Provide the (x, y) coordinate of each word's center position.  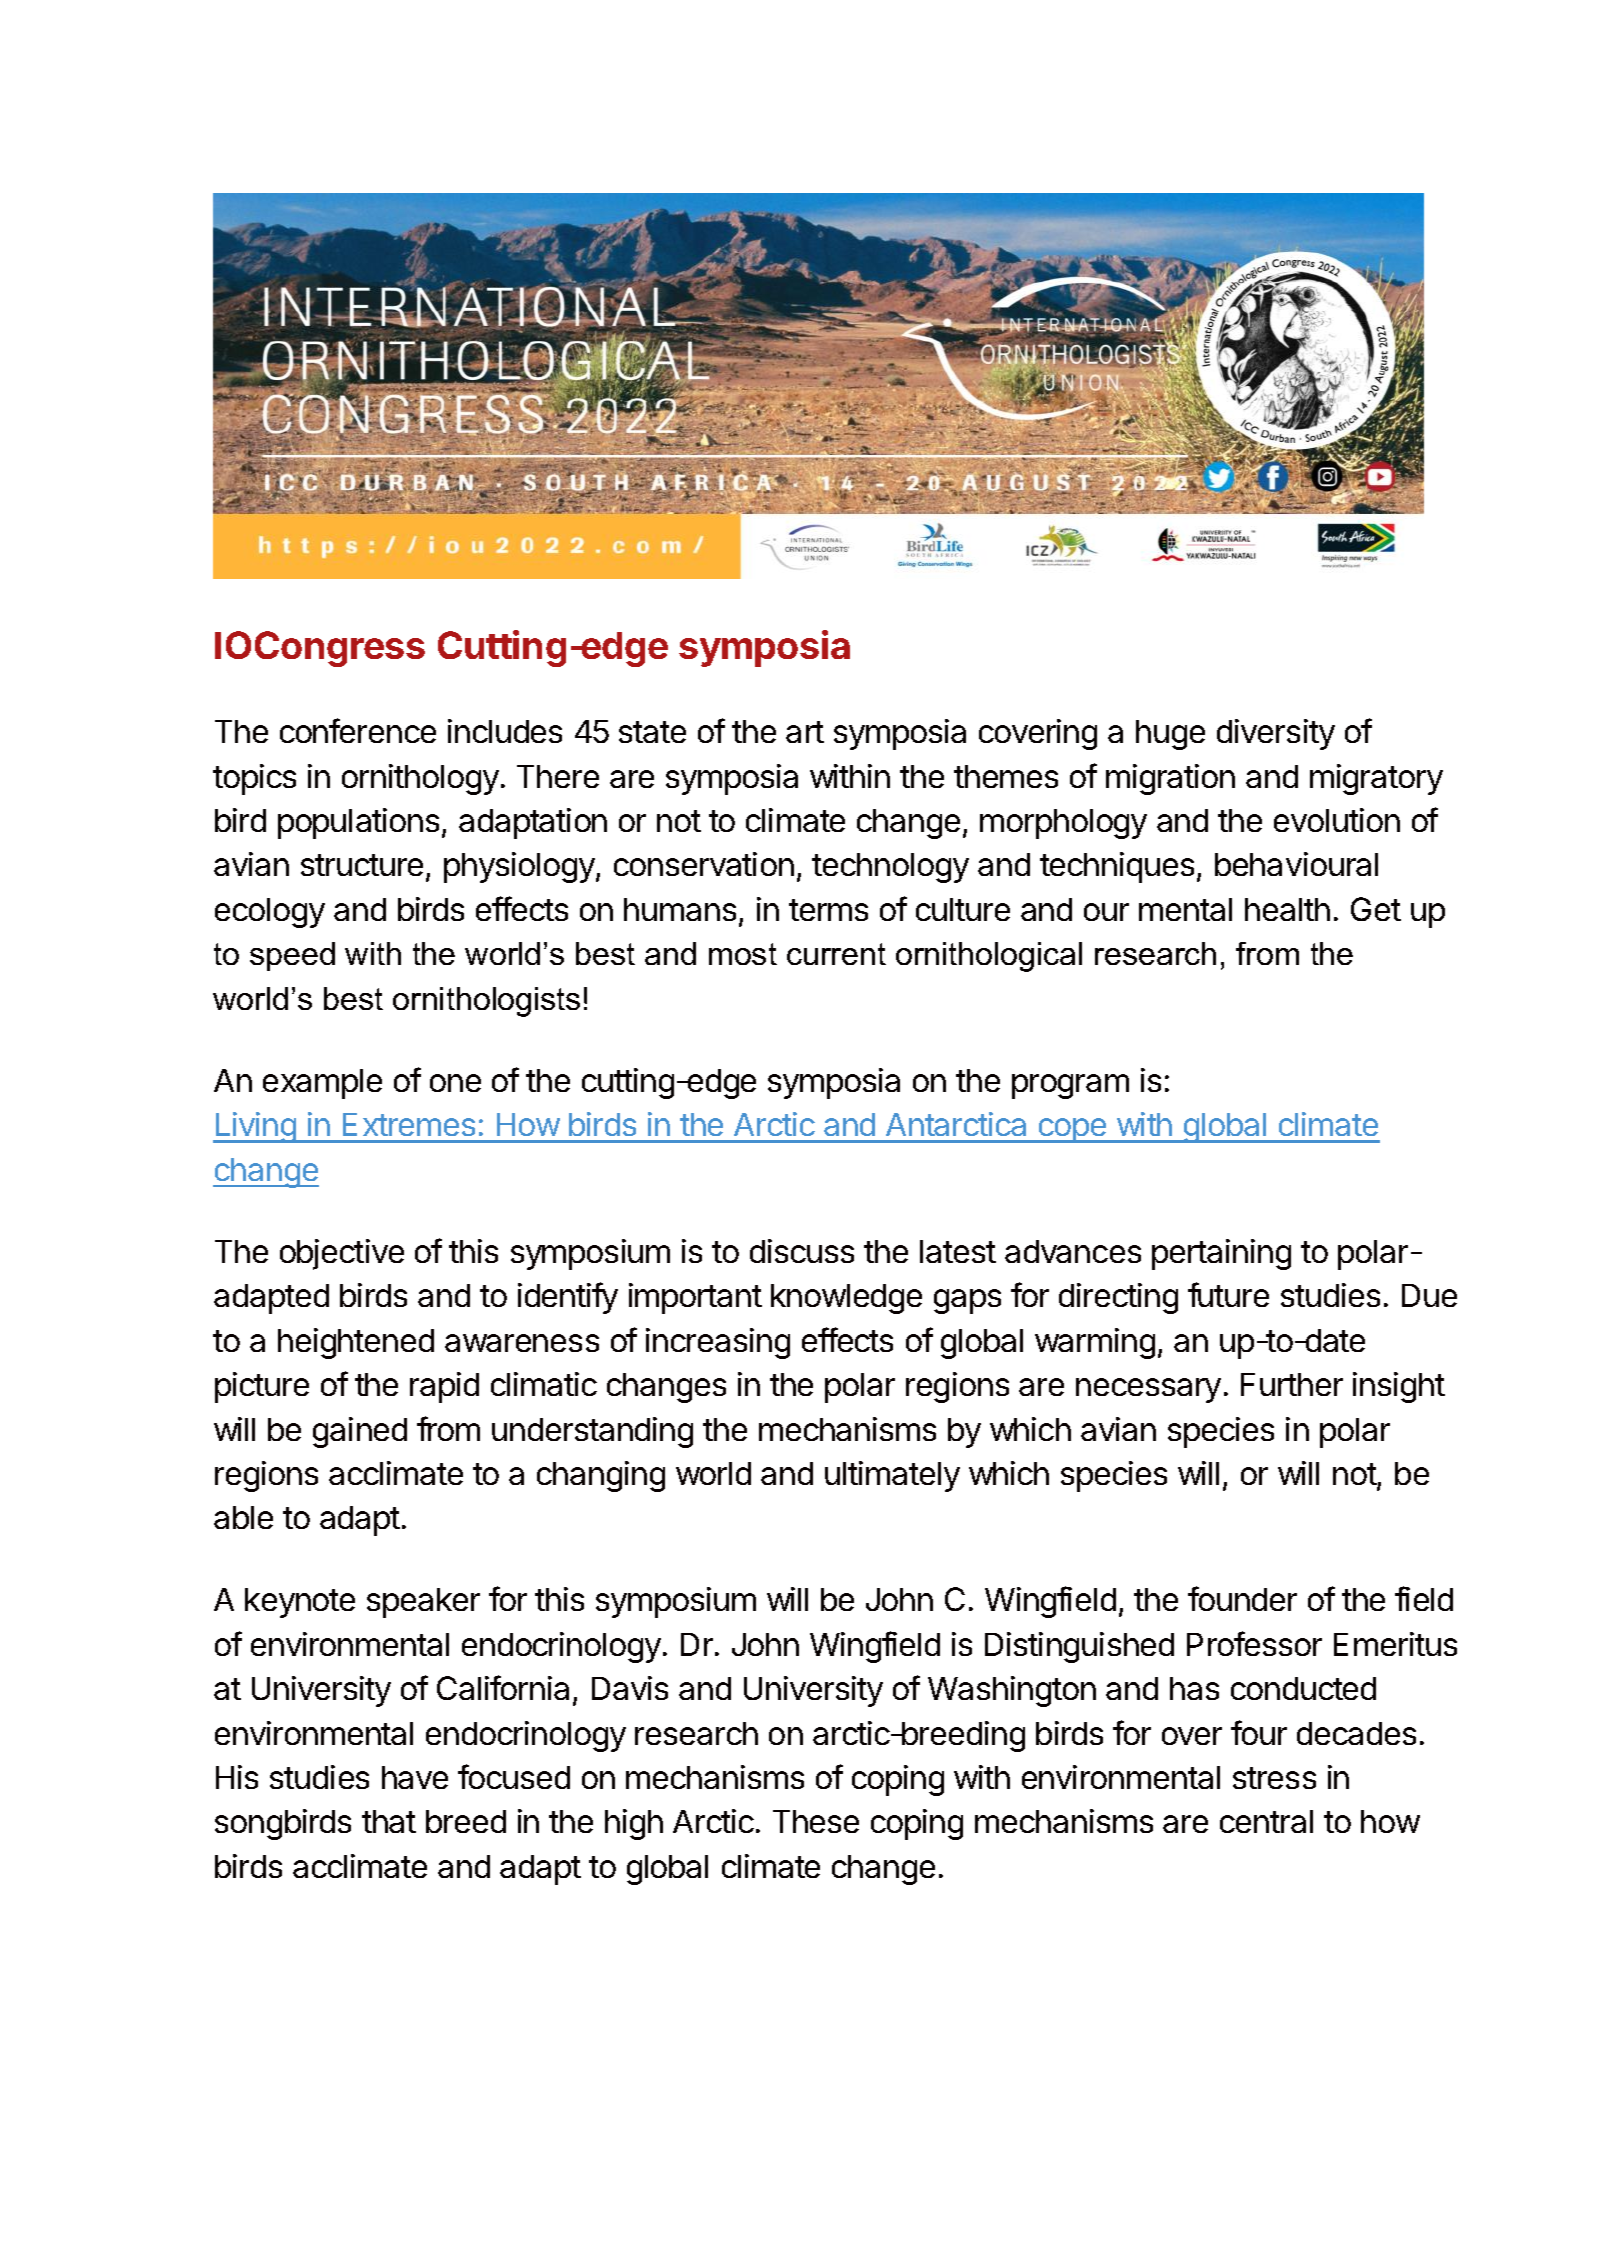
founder (1242, 1598)
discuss (802, 1251)
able (243, 1517)
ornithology (420, 779)
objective (342, 1254)
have (415, 1777)
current (836, 954)
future (1228, 1294)
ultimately (892, 1476)
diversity (1276, 734)
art (805, 732)
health (1287, 909)
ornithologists (486, 1002)
